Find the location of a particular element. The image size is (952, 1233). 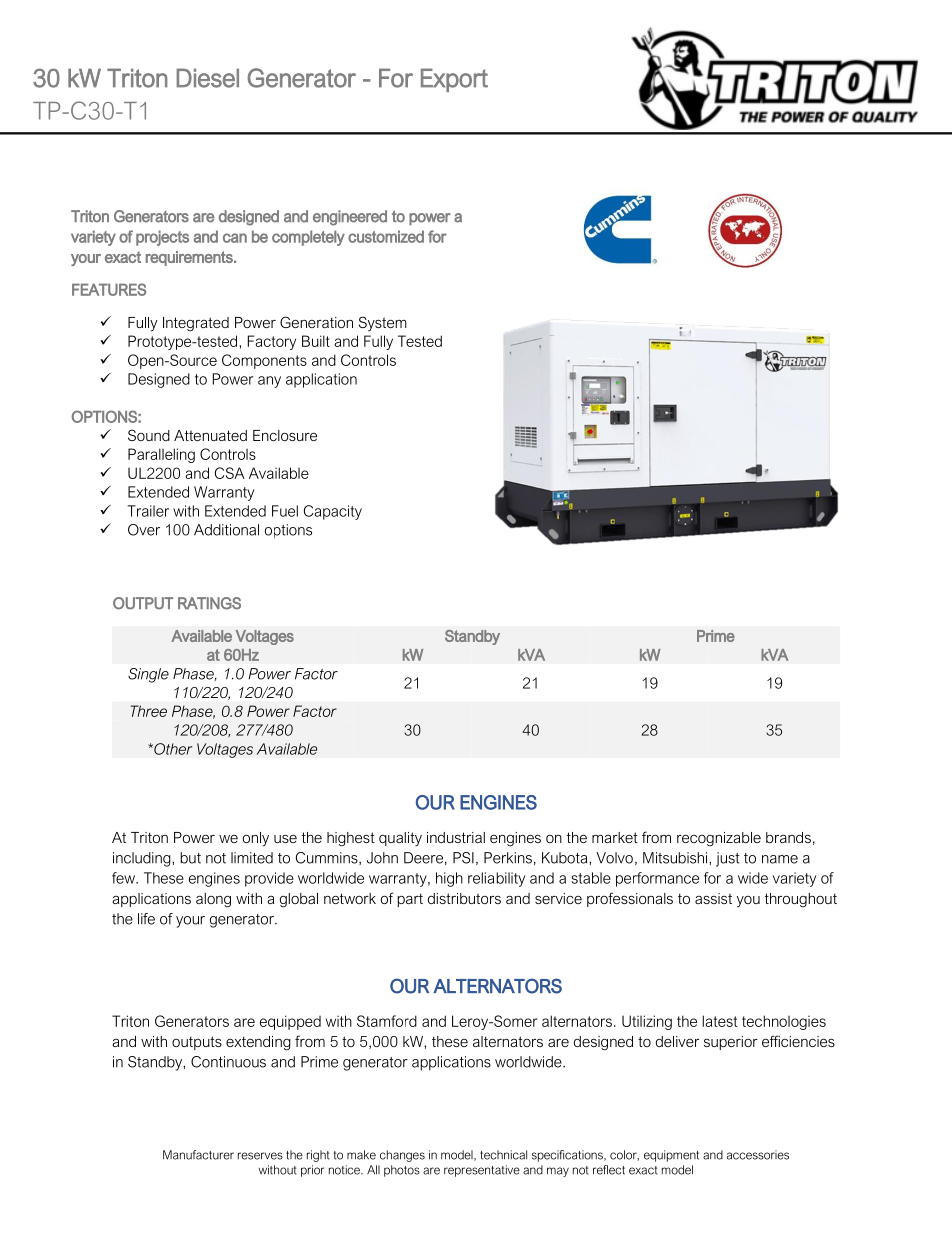

Manufacturer is located at coordinates (198, 1155).
